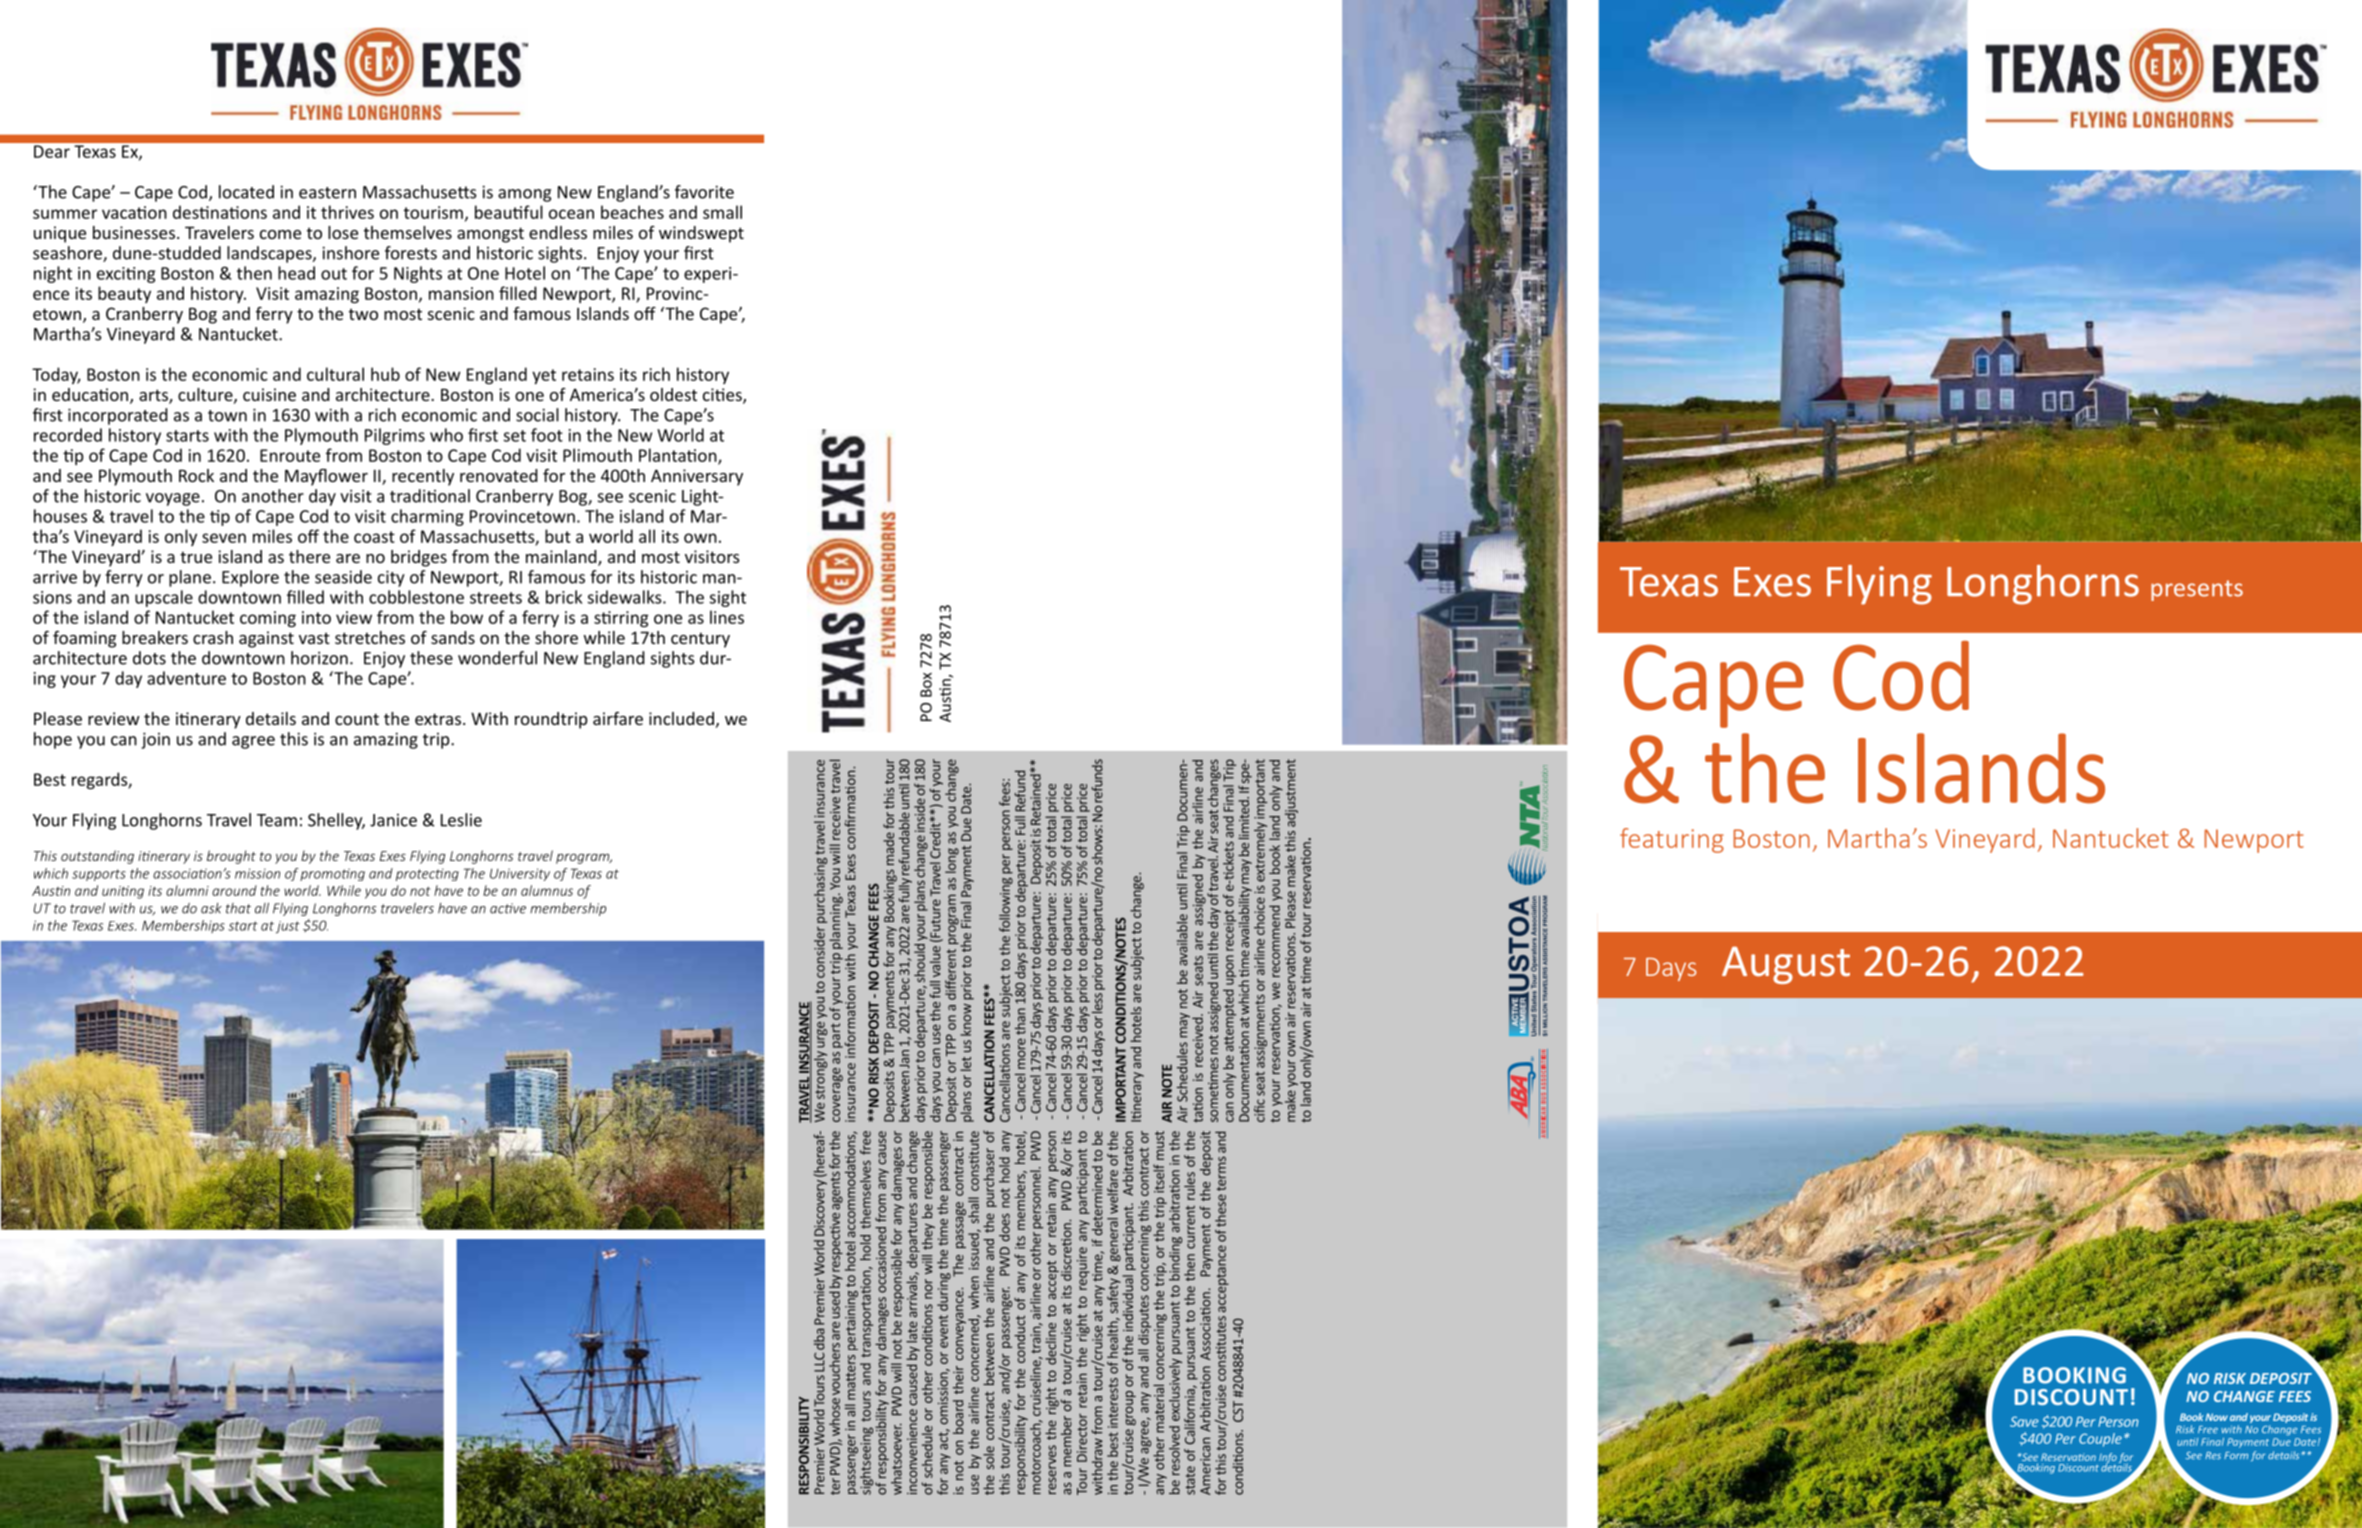 This document has height=1528, width=2362. I want to click on lose, so click(343, 232).
